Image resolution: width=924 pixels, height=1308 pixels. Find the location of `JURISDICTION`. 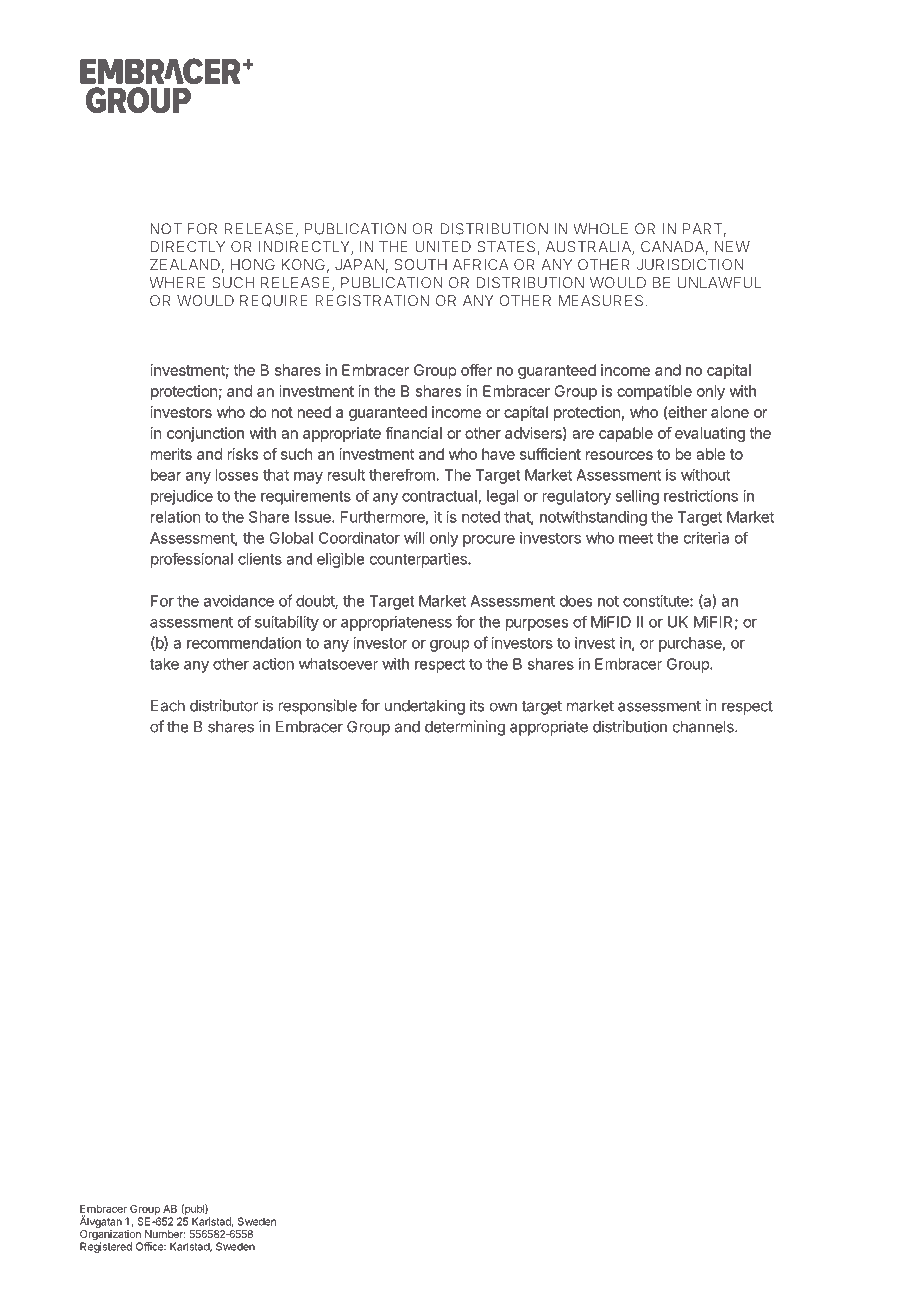

JURISDICTION is located at coordinates (690, 265).
